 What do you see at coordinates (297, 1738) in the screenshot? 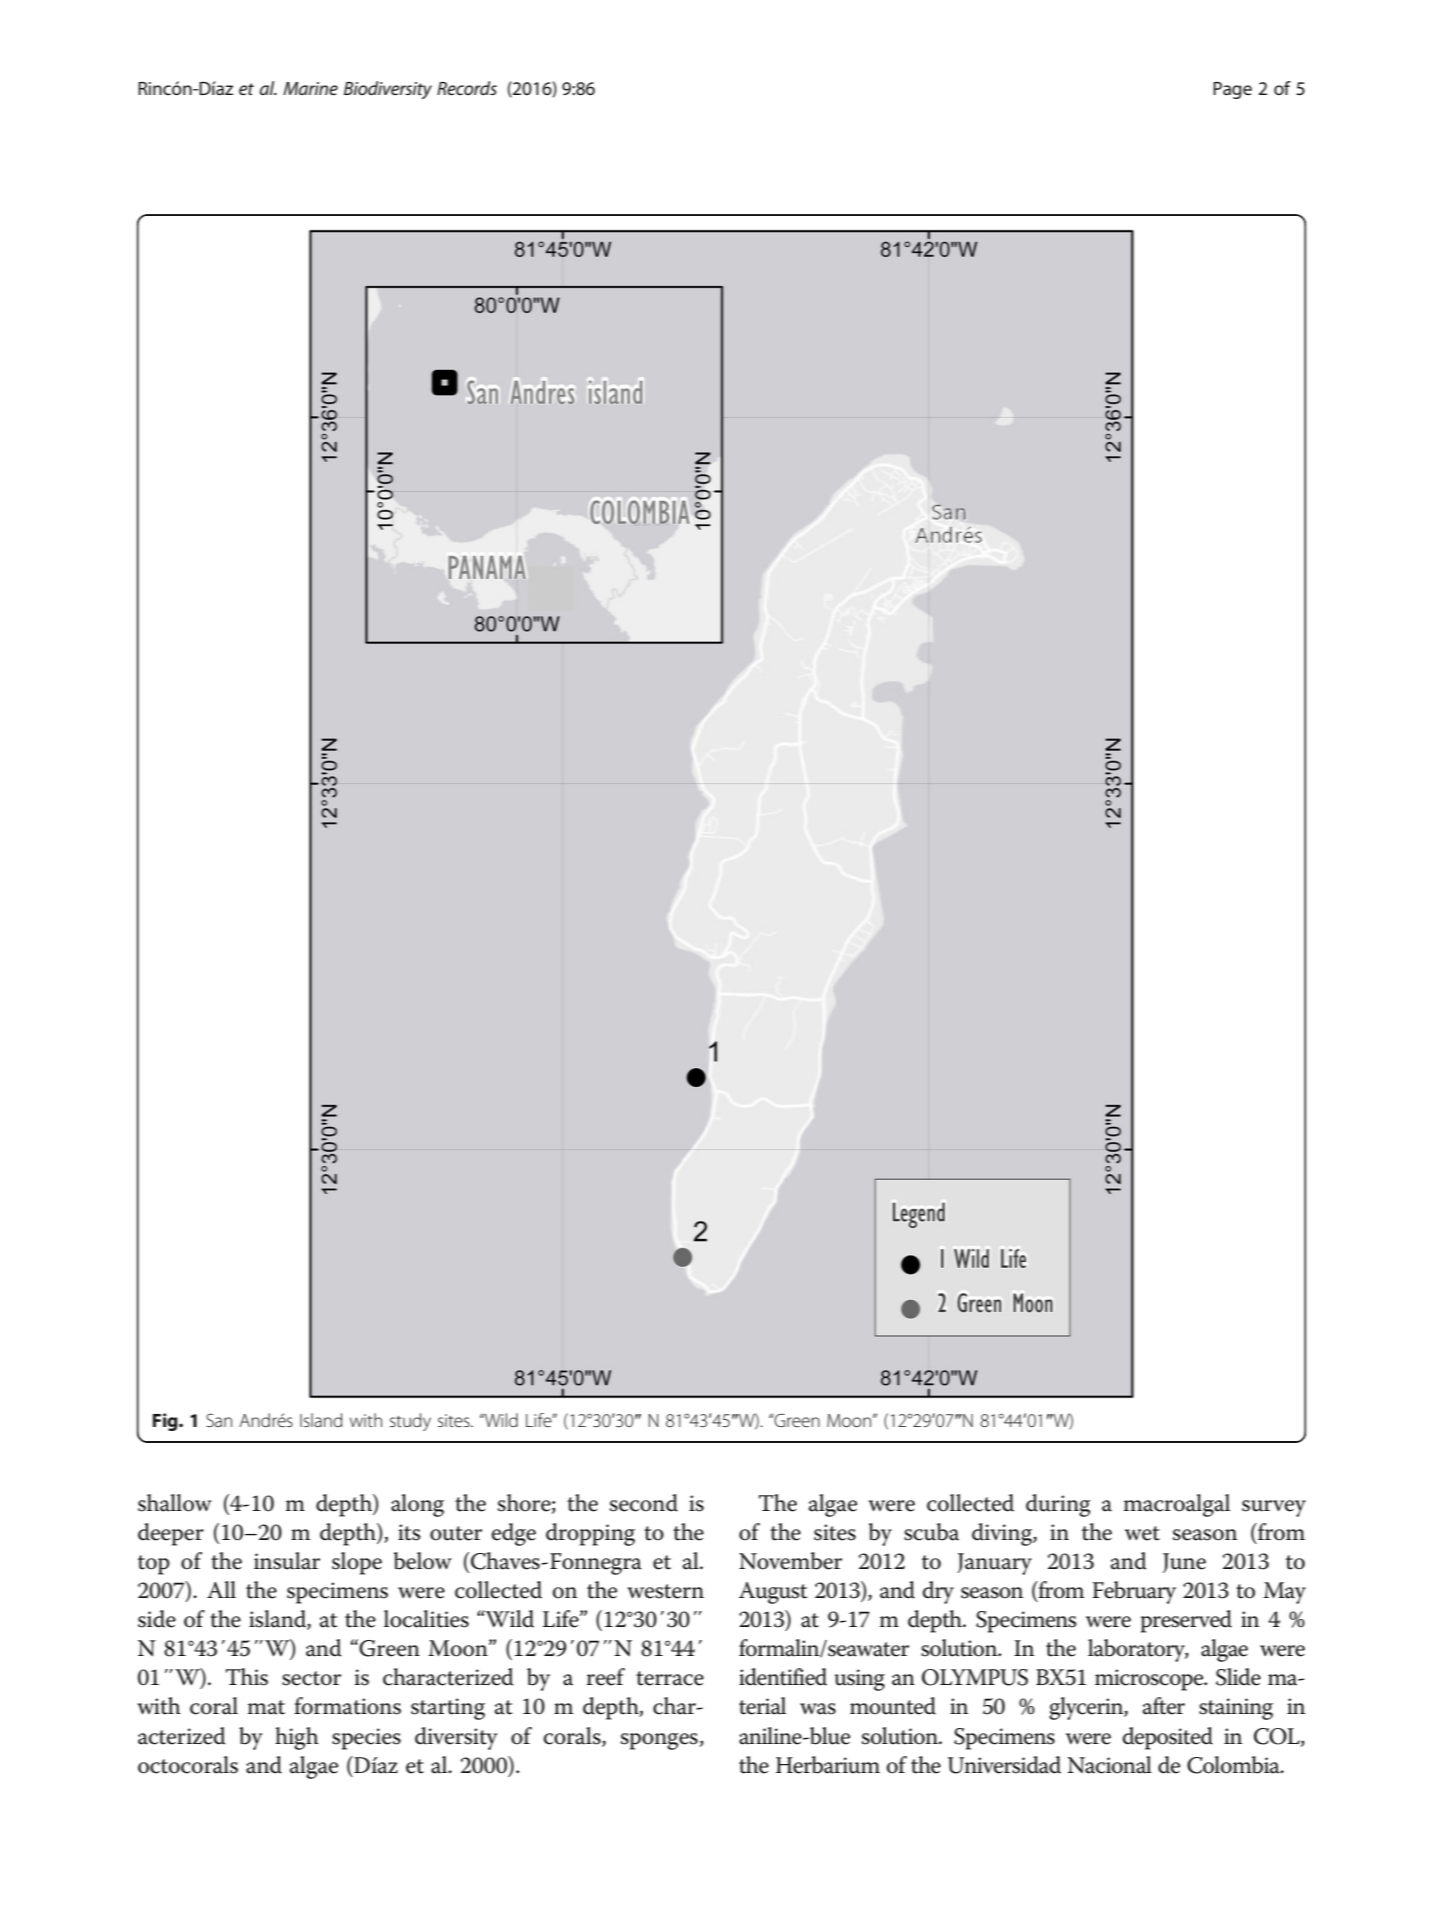
I see `high` at bounding box center [297, 1738].
